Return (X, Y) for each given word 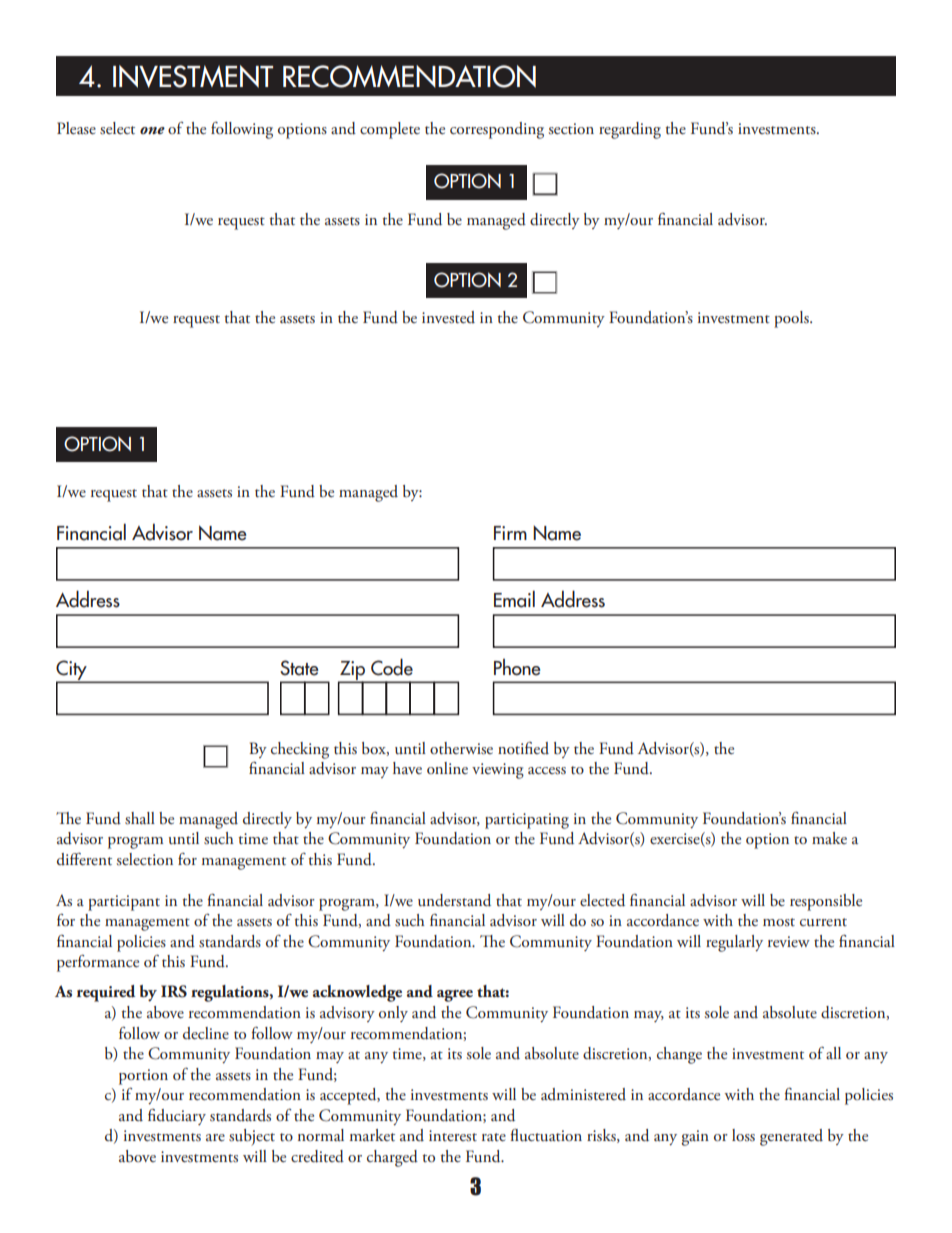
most (779, 922)
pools (792, 319)
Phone (517, 667)
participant (124, 903)
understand (454, 900)
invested (448, 317)
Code (392, 667)
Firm (510, 533)
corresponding (497, 130)
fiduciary (177, 1117)
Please (76, 128)
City (72, 671)
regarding (630, 130)
